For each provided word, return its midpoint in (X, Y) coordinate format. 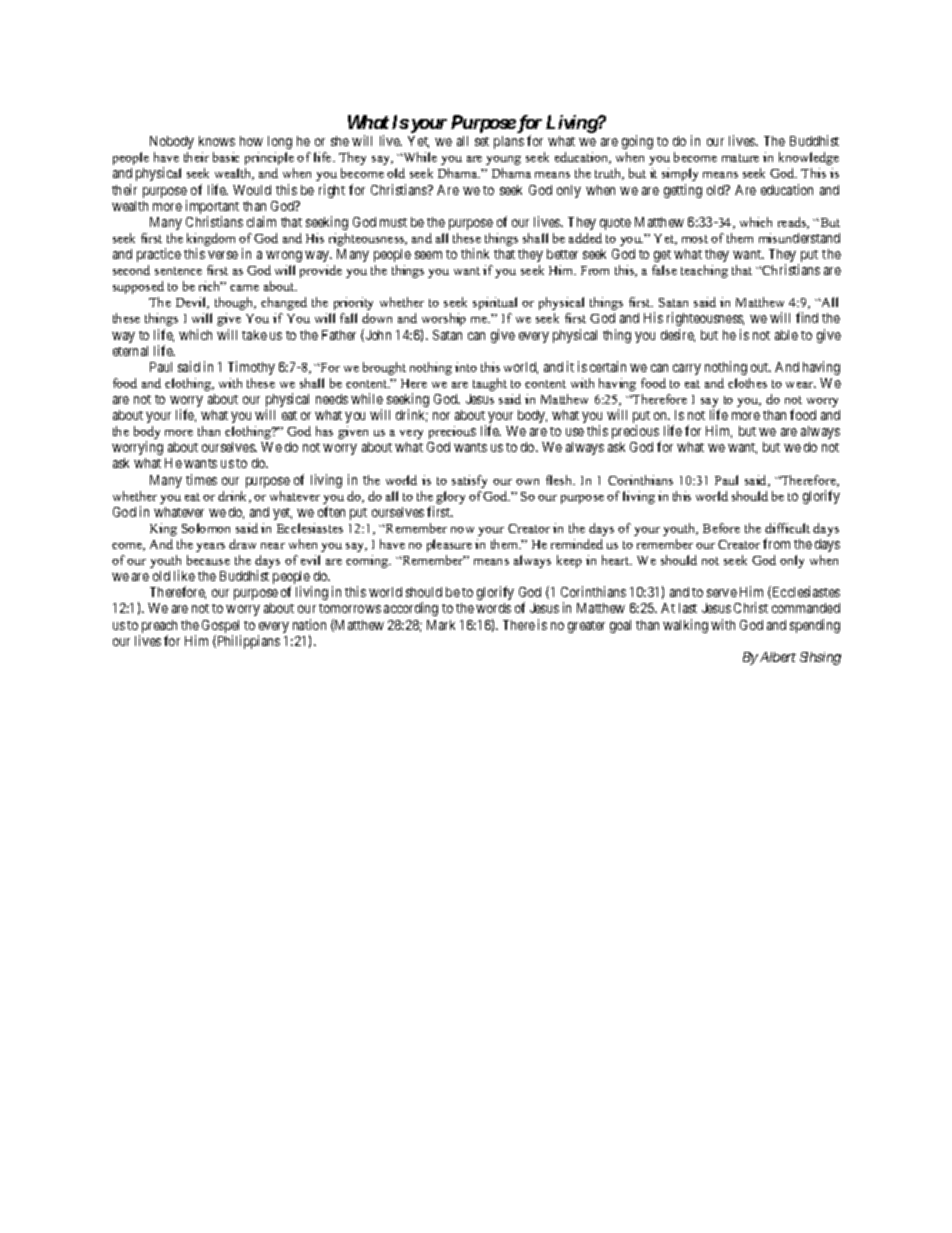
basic (226, 157)
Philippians (247, 642)
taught (490, 384)
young (503, 160)
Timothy (251, 368)
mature (740, 158)
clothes (747, 383)
